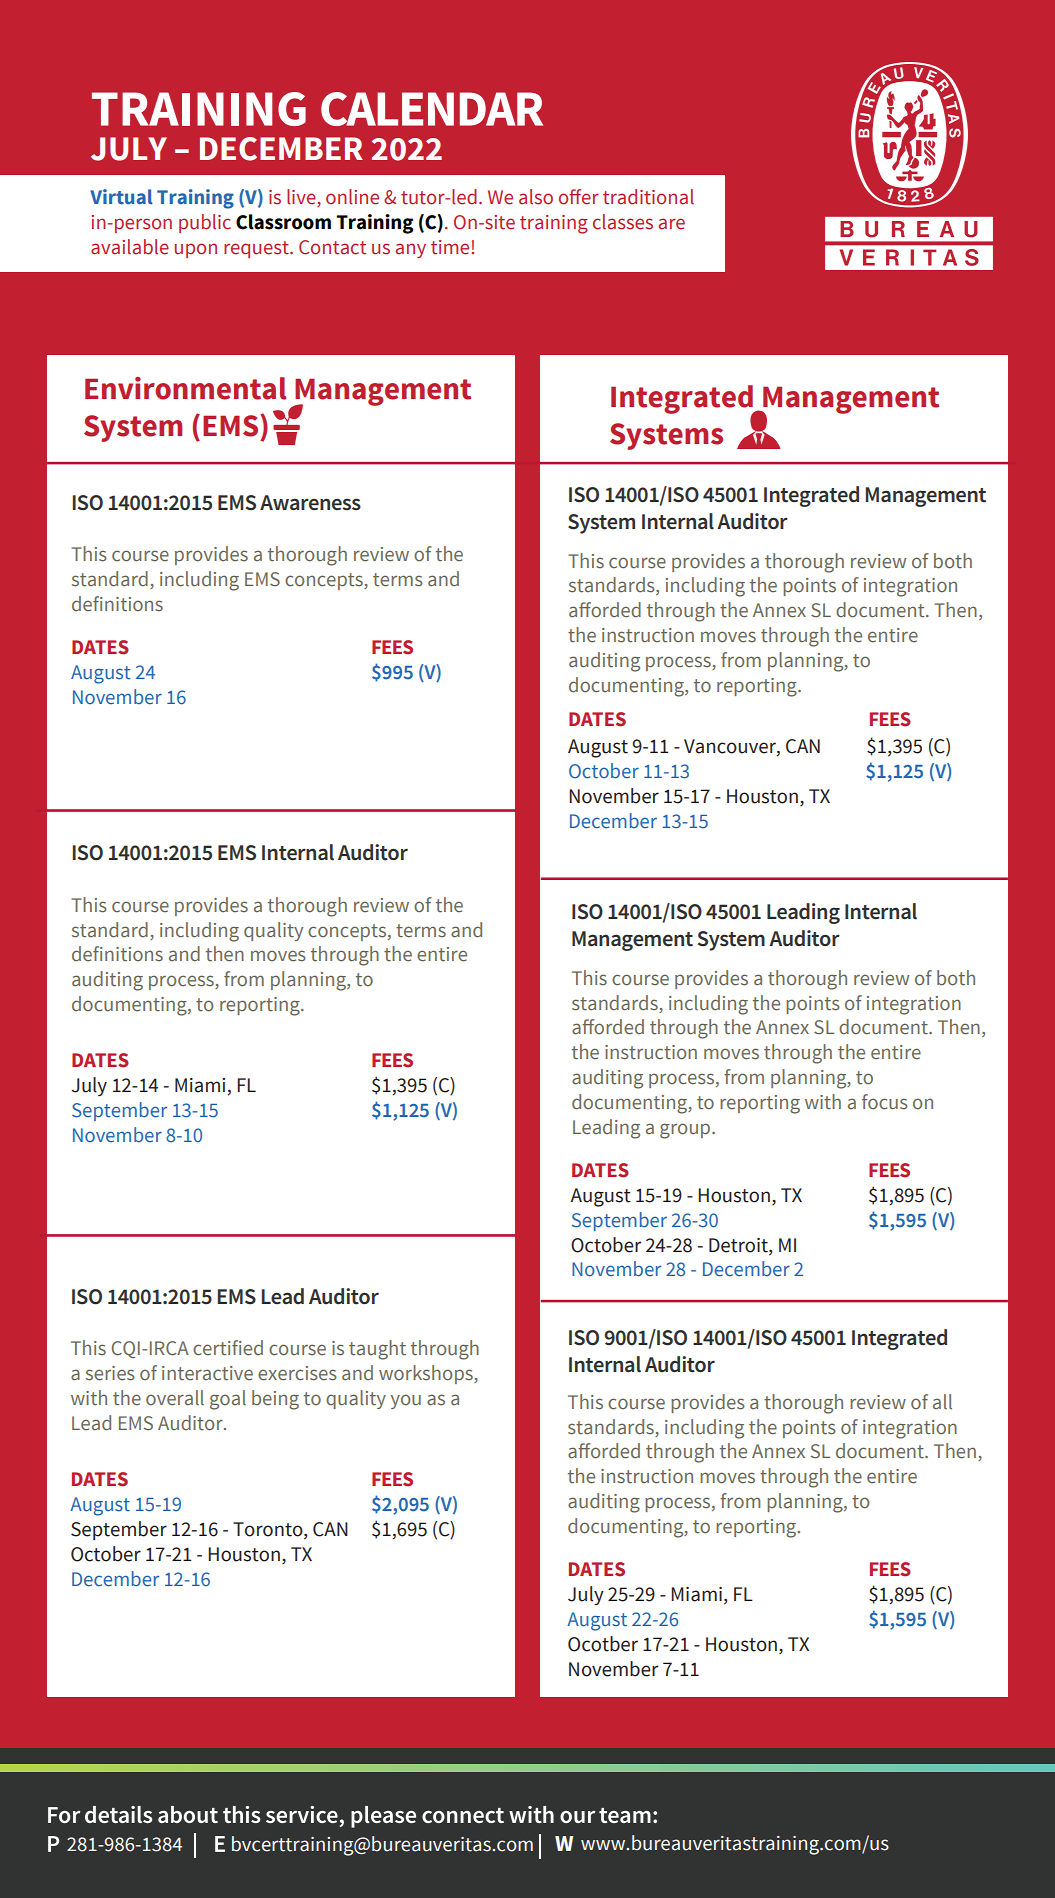  Describe the element at coordinates (207, 1373) in the image. I see `interactive` at that location.
